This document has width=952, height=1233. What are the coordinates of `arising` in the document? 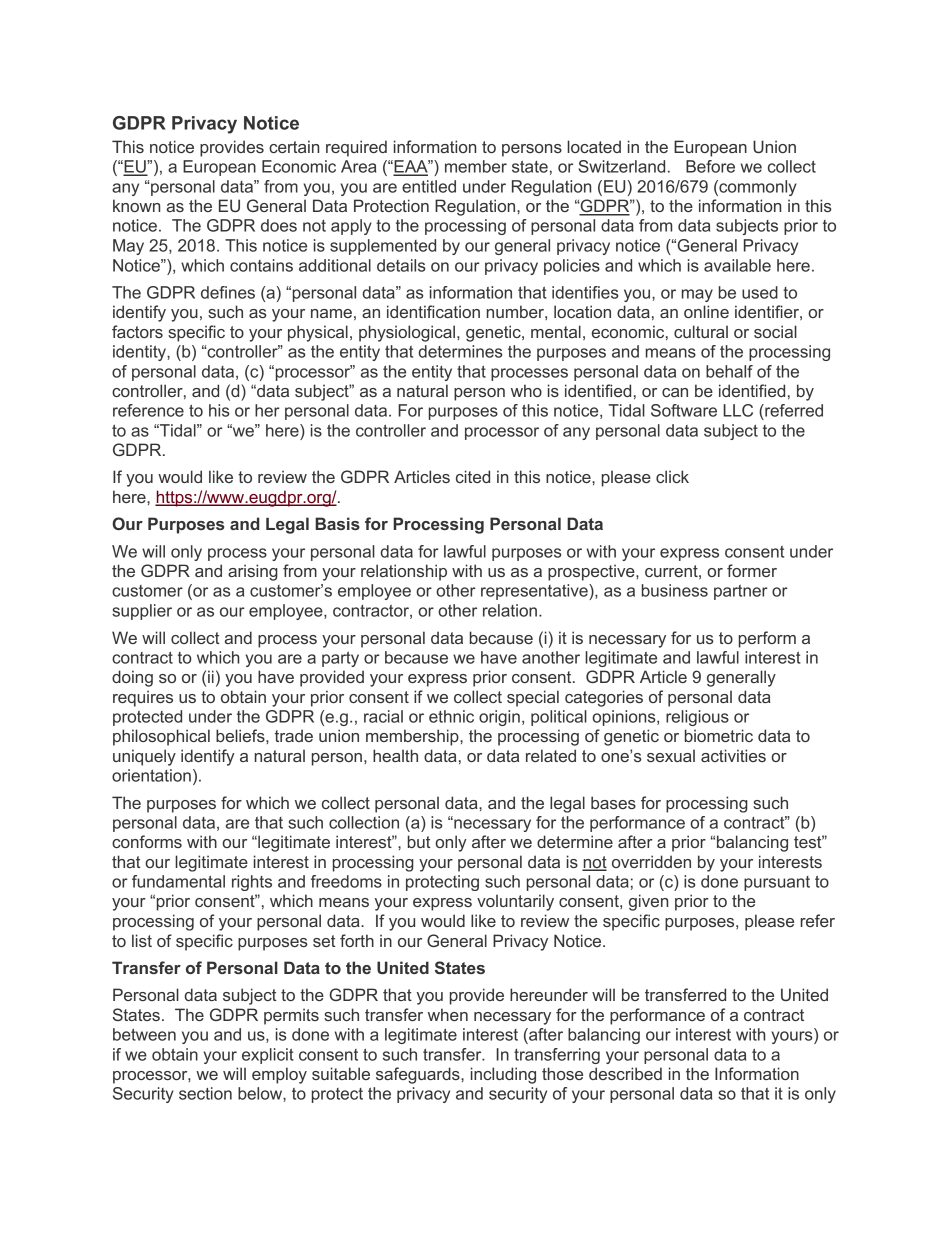 It's located at (253, 572).
